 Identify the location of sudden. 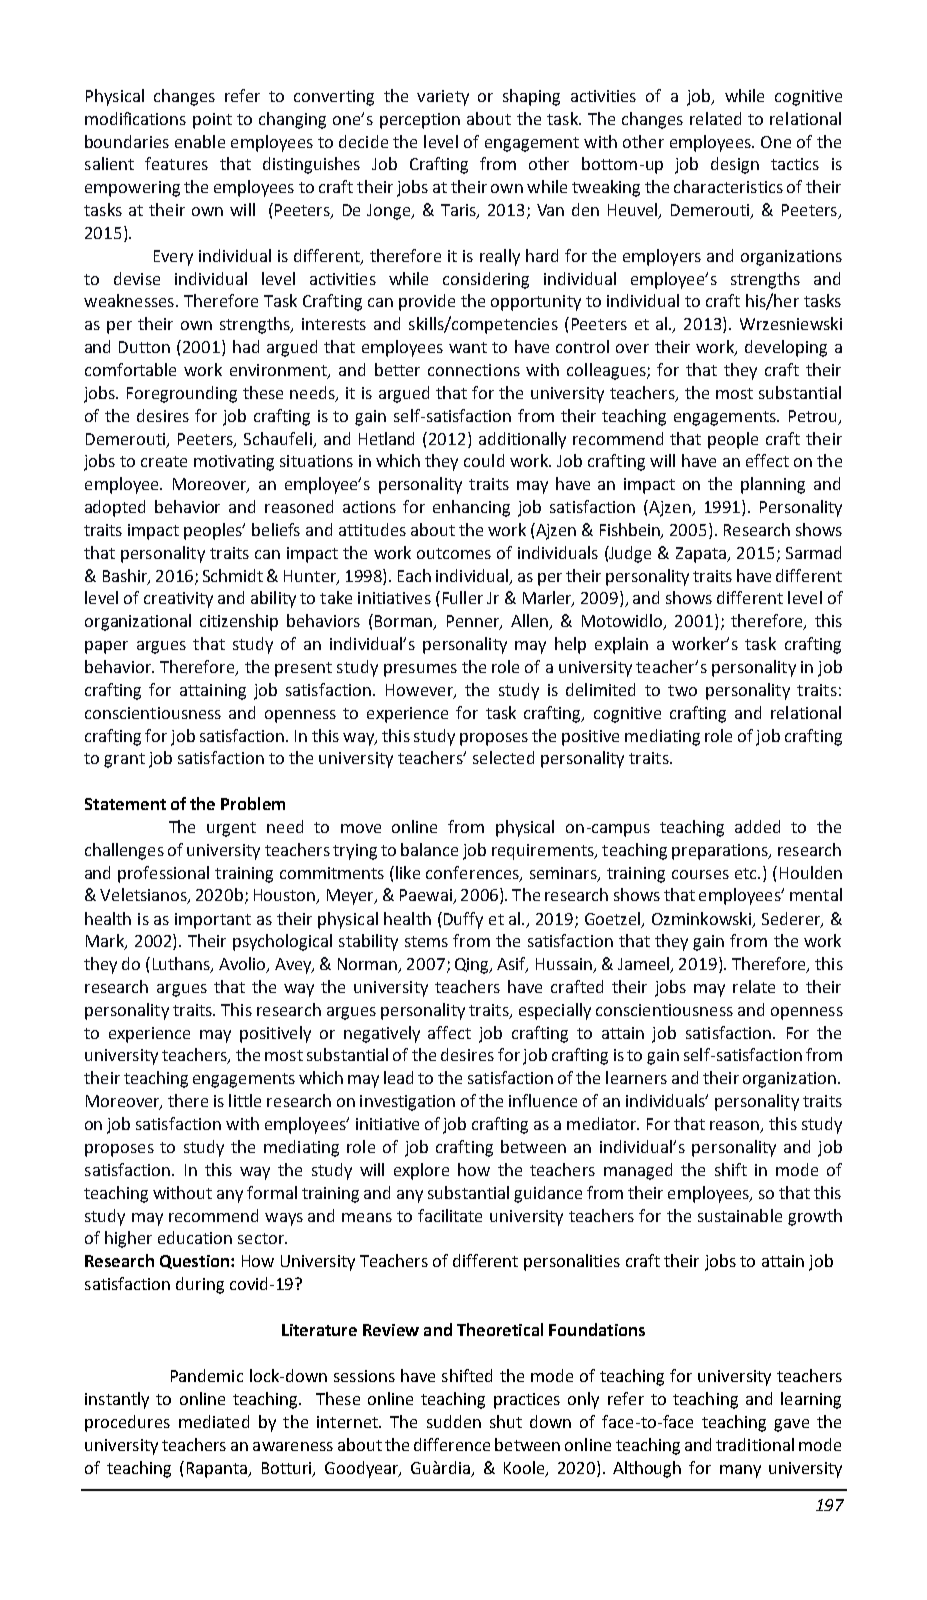
(454, 1421).
